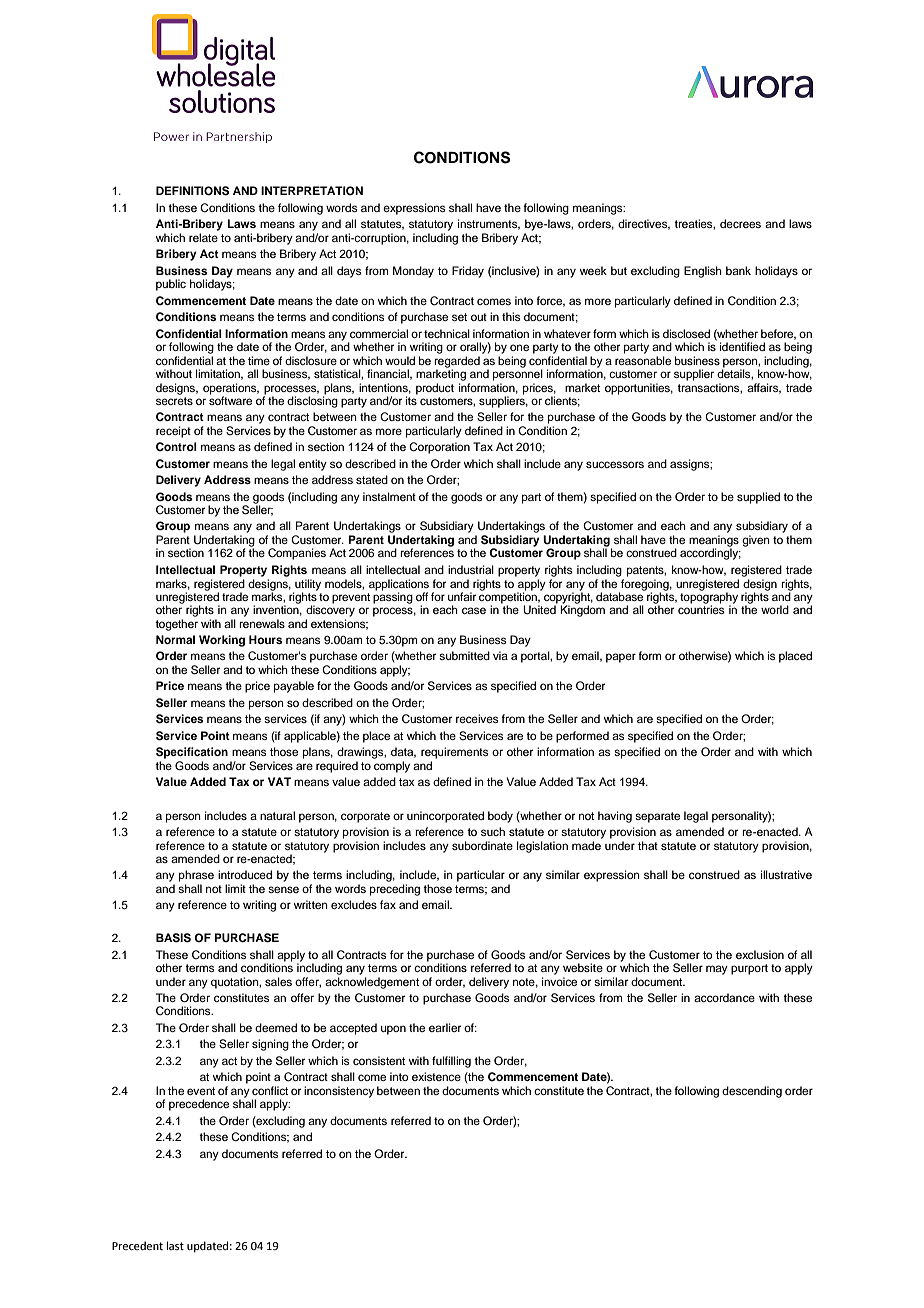 This image has height=1308, width=924. Describe the element at coordinates (740, 223) in the image. I see `decrees` at that location.
